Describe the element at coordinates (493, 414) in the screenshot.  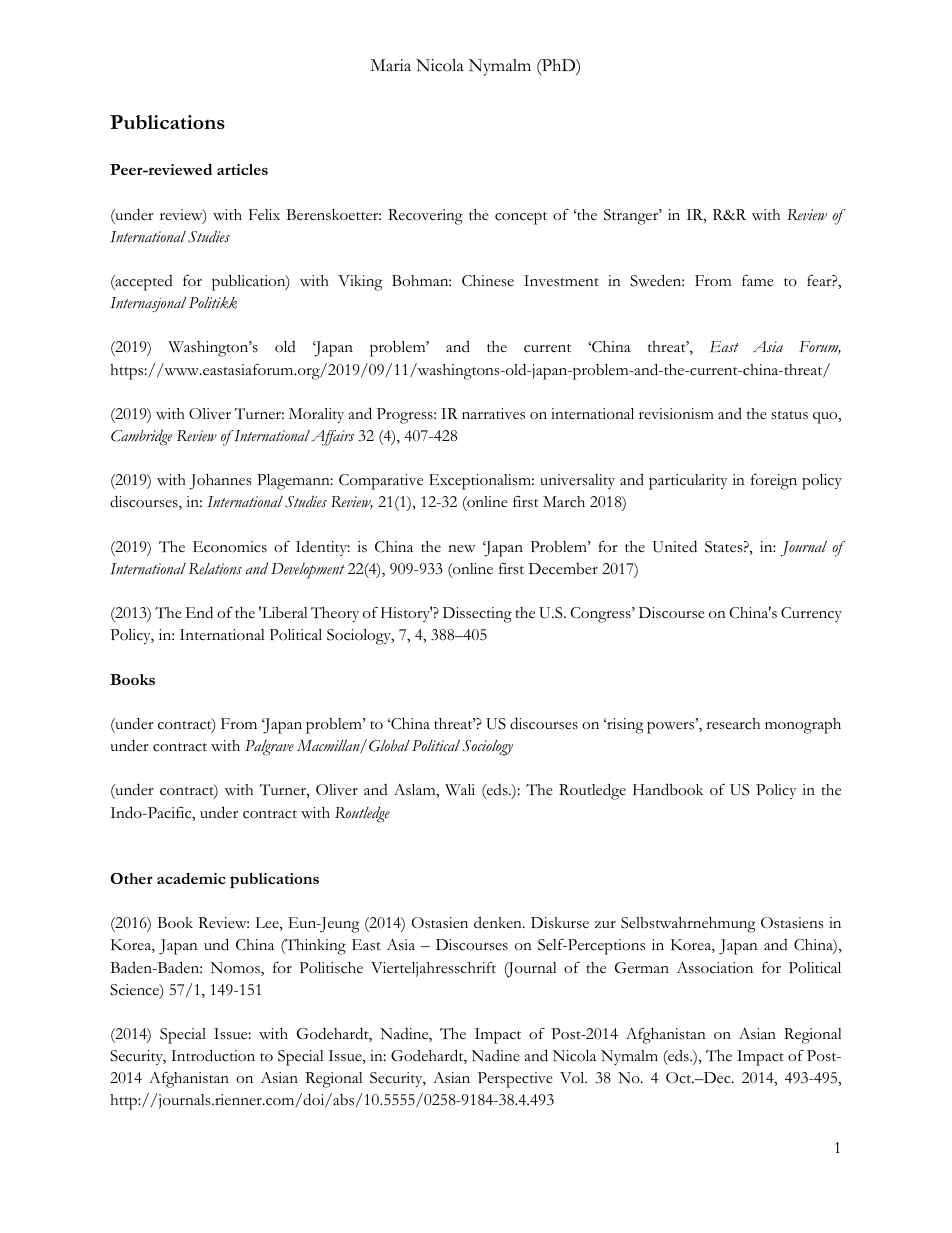
I see `narratives` at that location.
